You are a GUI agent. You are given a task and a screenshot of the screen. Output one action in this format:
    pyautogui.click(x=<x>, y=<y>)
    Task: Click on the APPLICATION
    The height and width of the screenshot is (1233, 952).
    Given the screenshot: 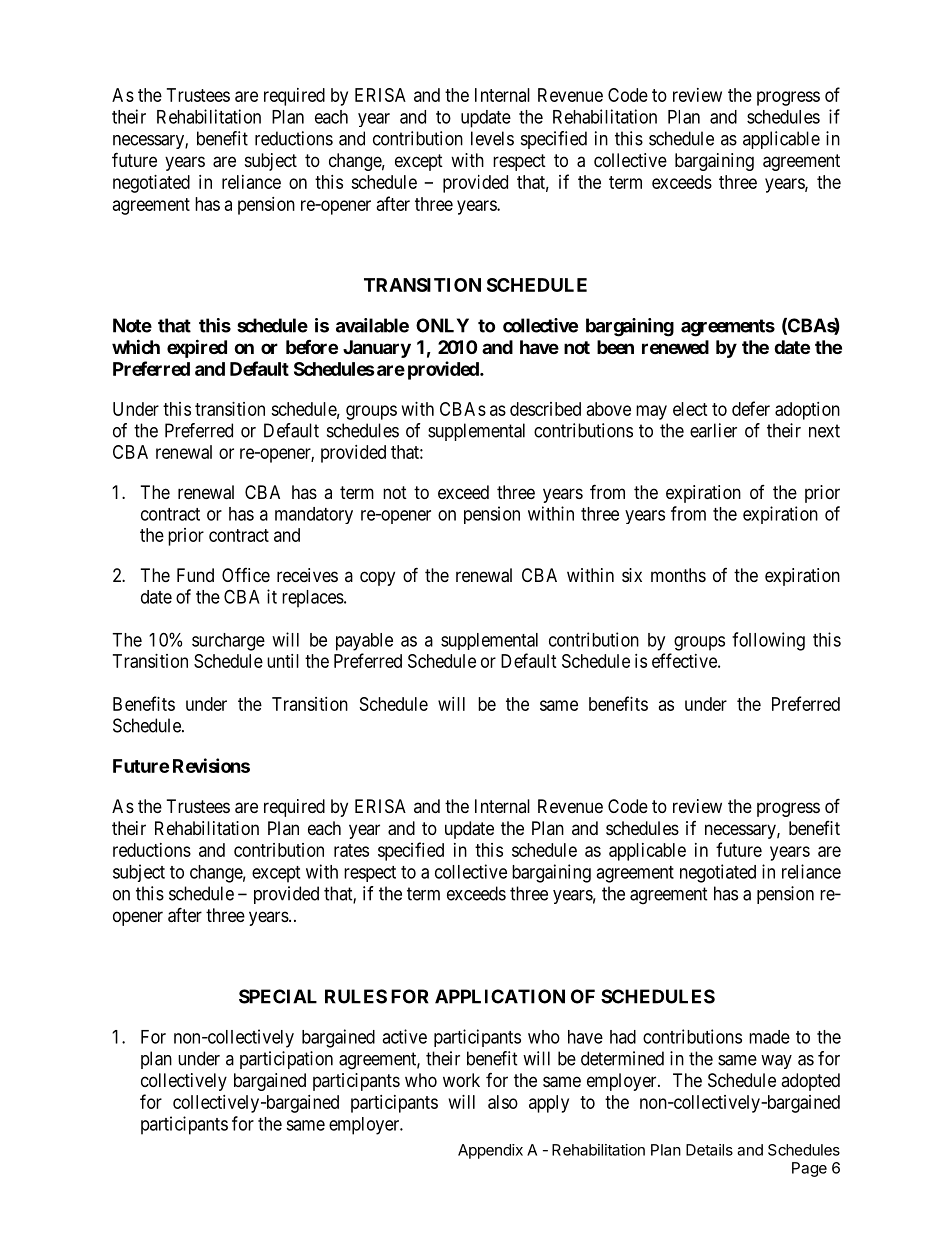 What is the action you would take?
    pyautogui.click(x=500, y=996)
